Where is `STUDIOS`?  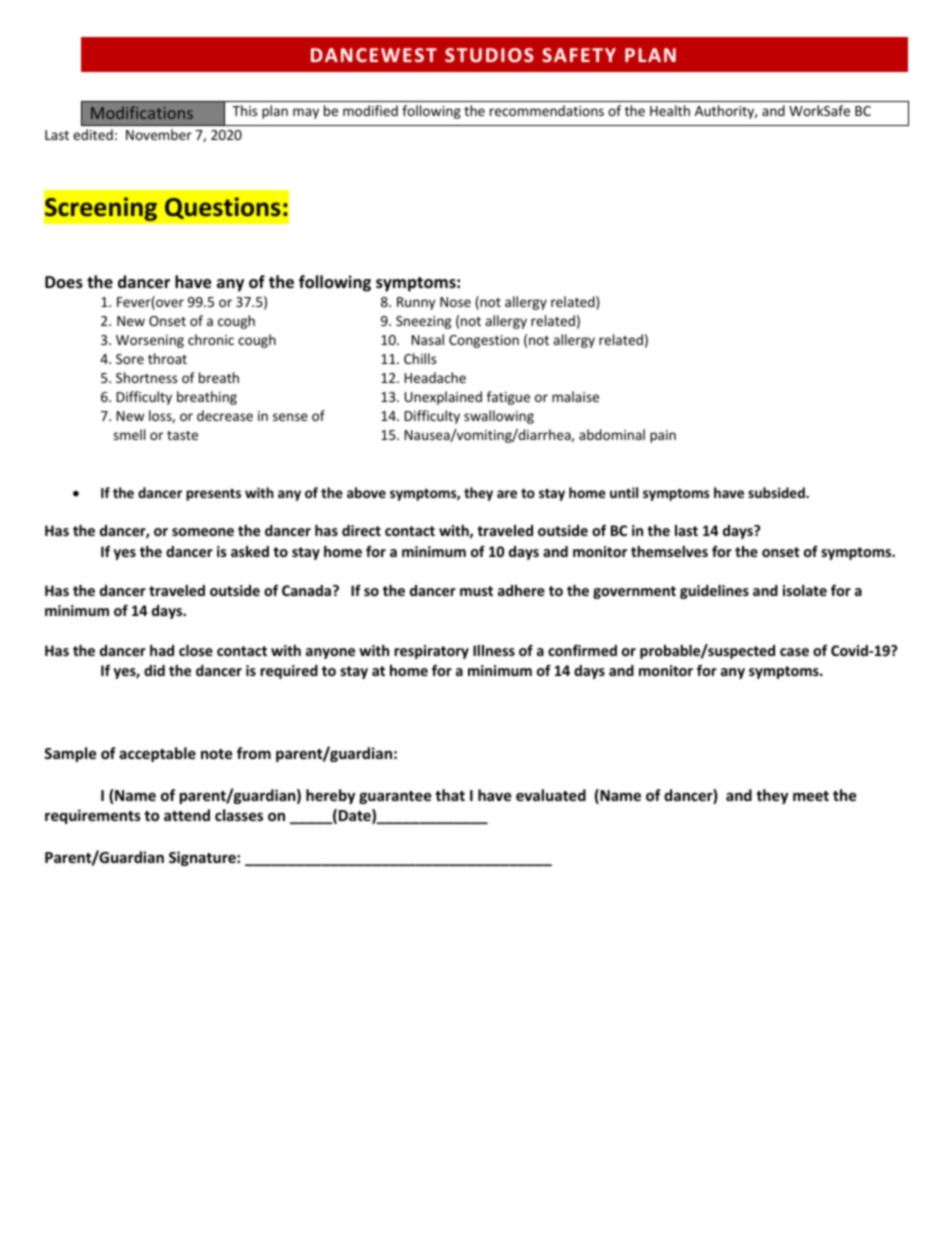 STUDIOS is located at coordinates (489, 55).
